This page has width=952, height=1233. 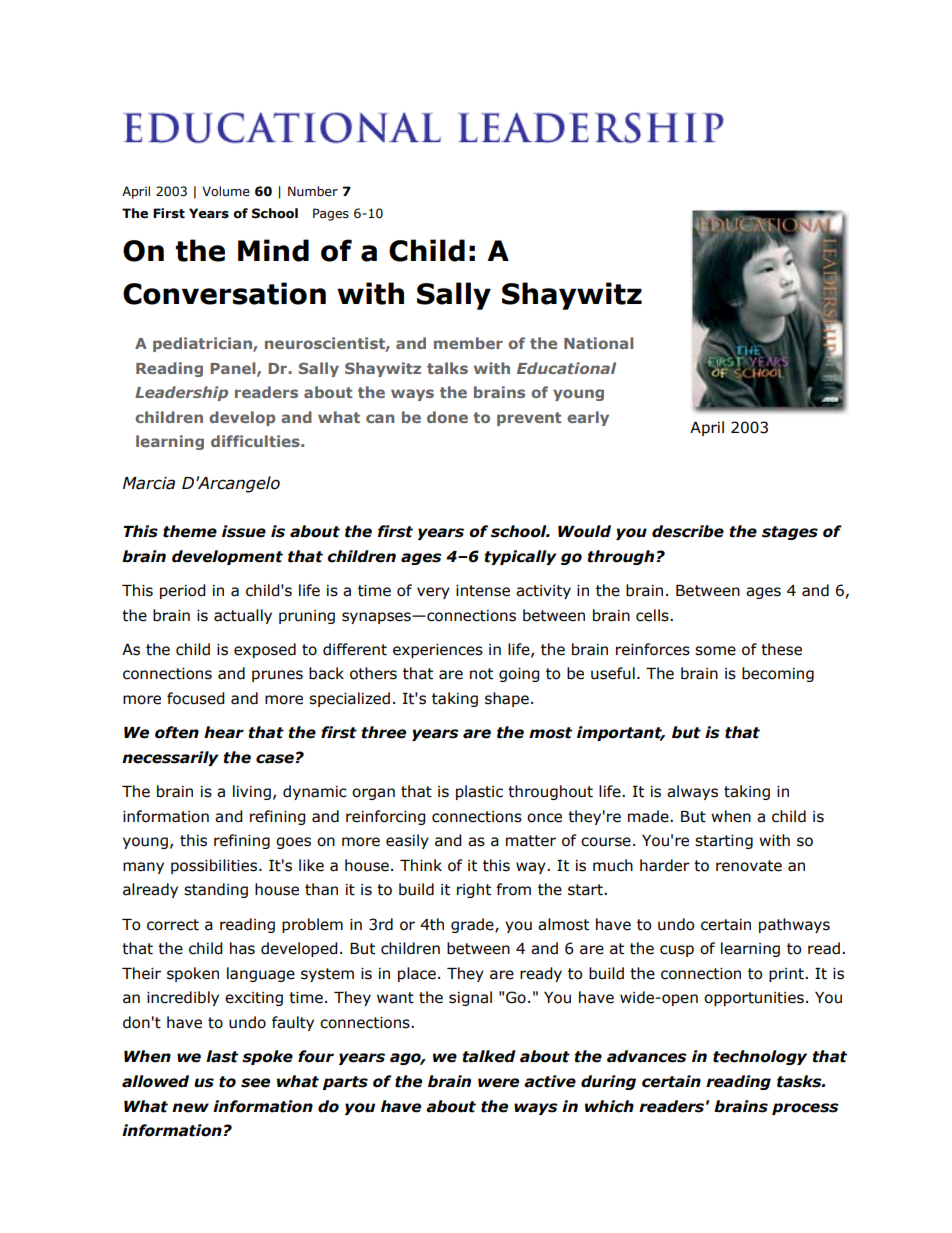 What do you see at coordinates (481, 674) in the page?
I see `not` at bounding box center [481, 674].
